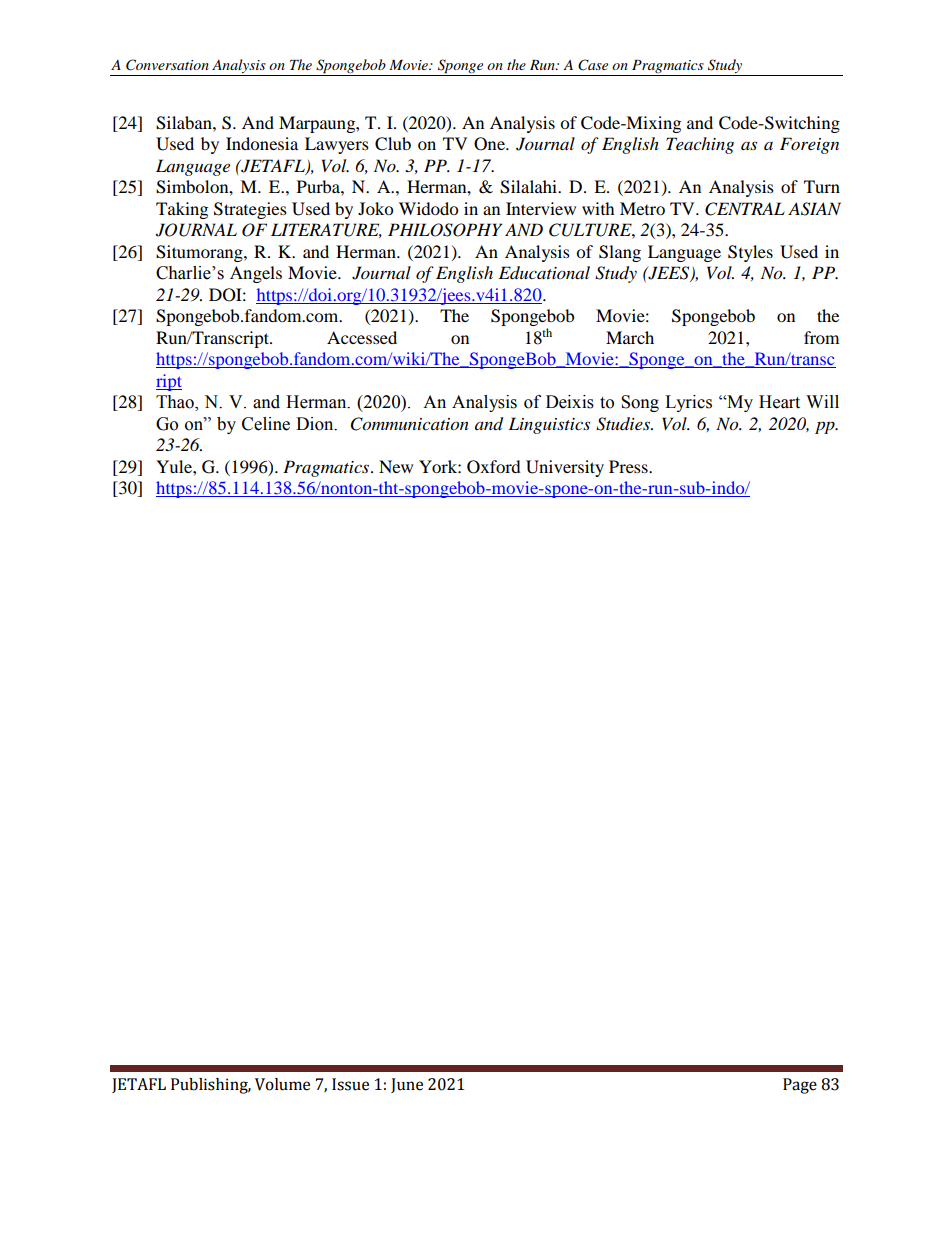 The height and width of the image is (1233, 952). I want to click on Oxford, so click(494, 467).
